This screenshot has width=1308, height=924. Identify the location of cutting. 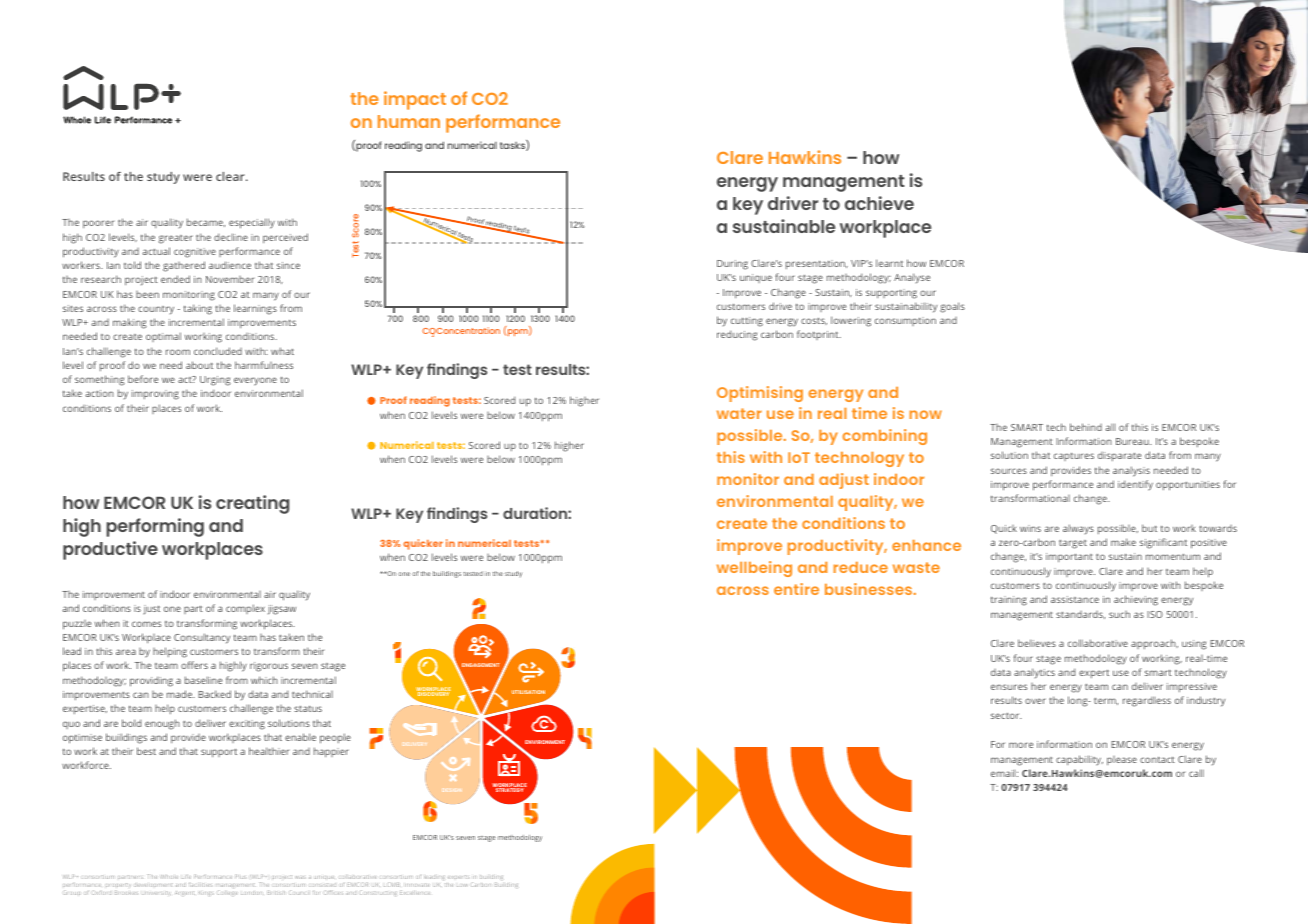
(747, 322).
